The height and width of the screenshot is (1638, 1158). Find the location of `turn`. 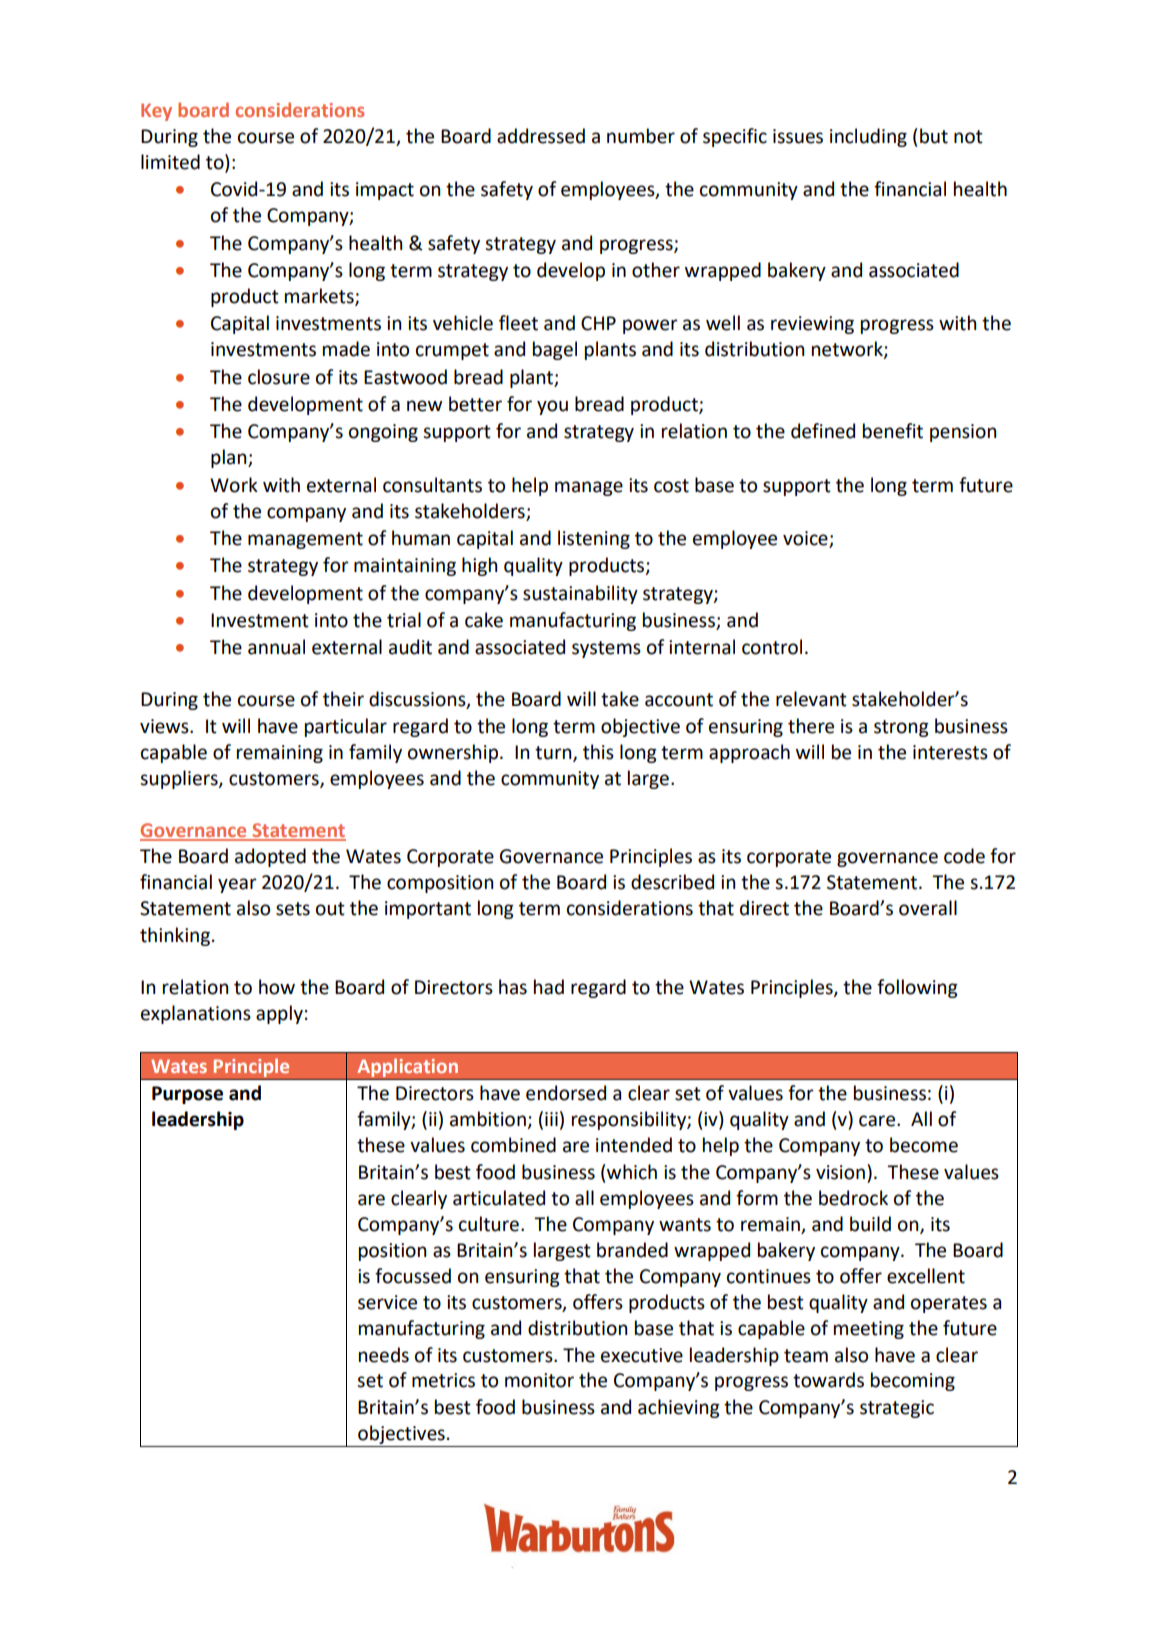

turn is located at coordinates (554, 753).
